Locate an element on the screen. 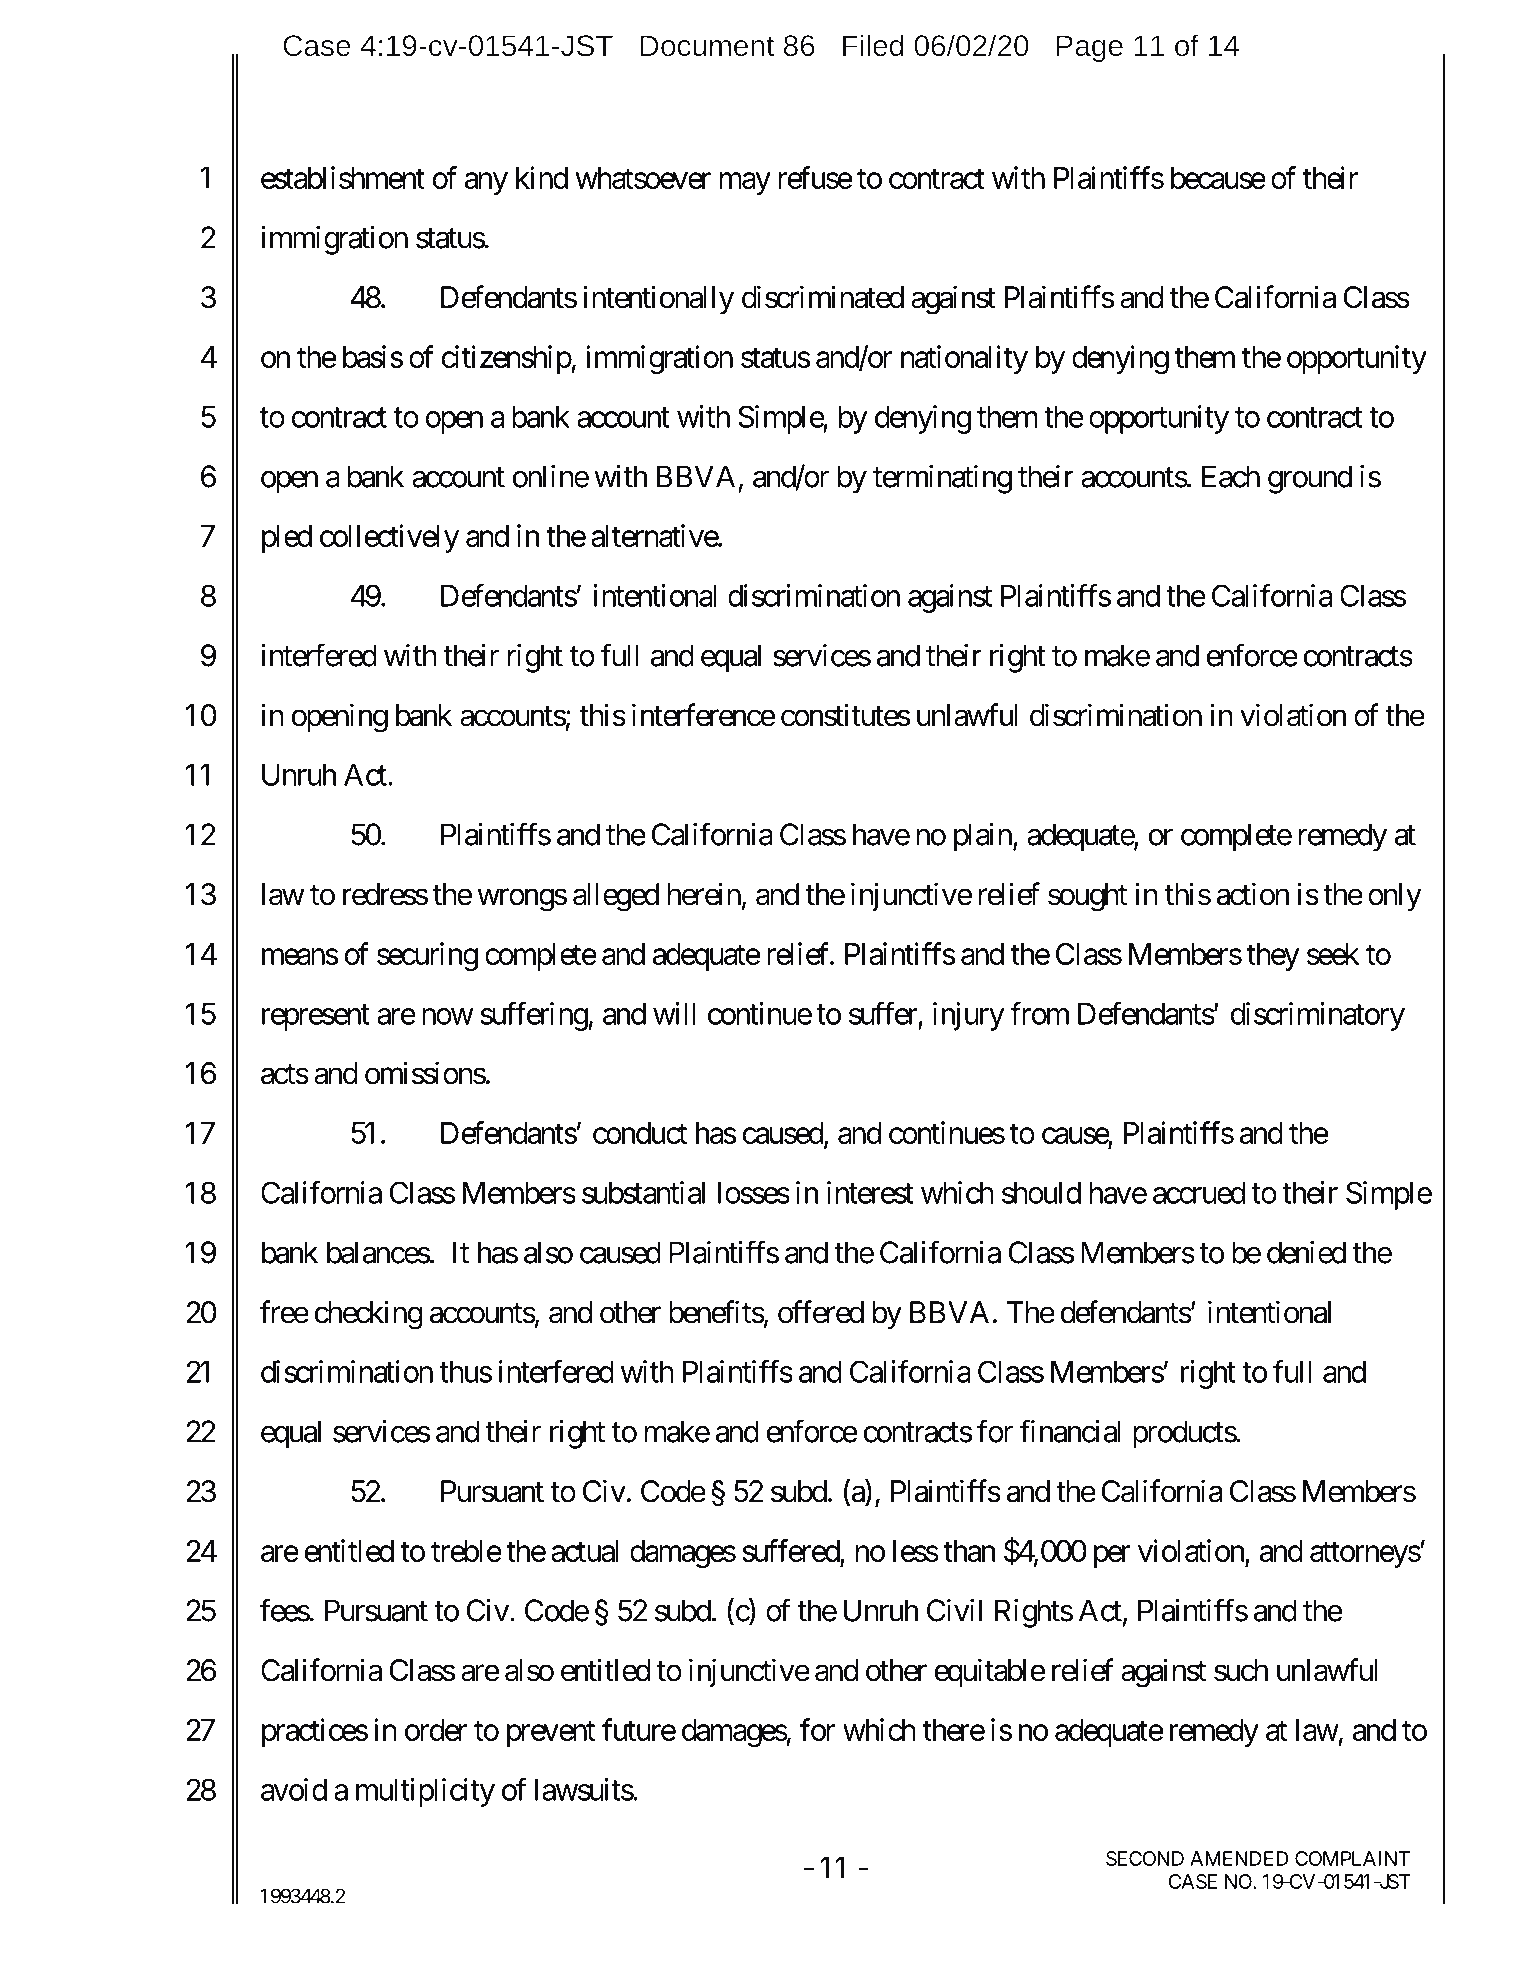  herein is located at coordinates (704, 894).
